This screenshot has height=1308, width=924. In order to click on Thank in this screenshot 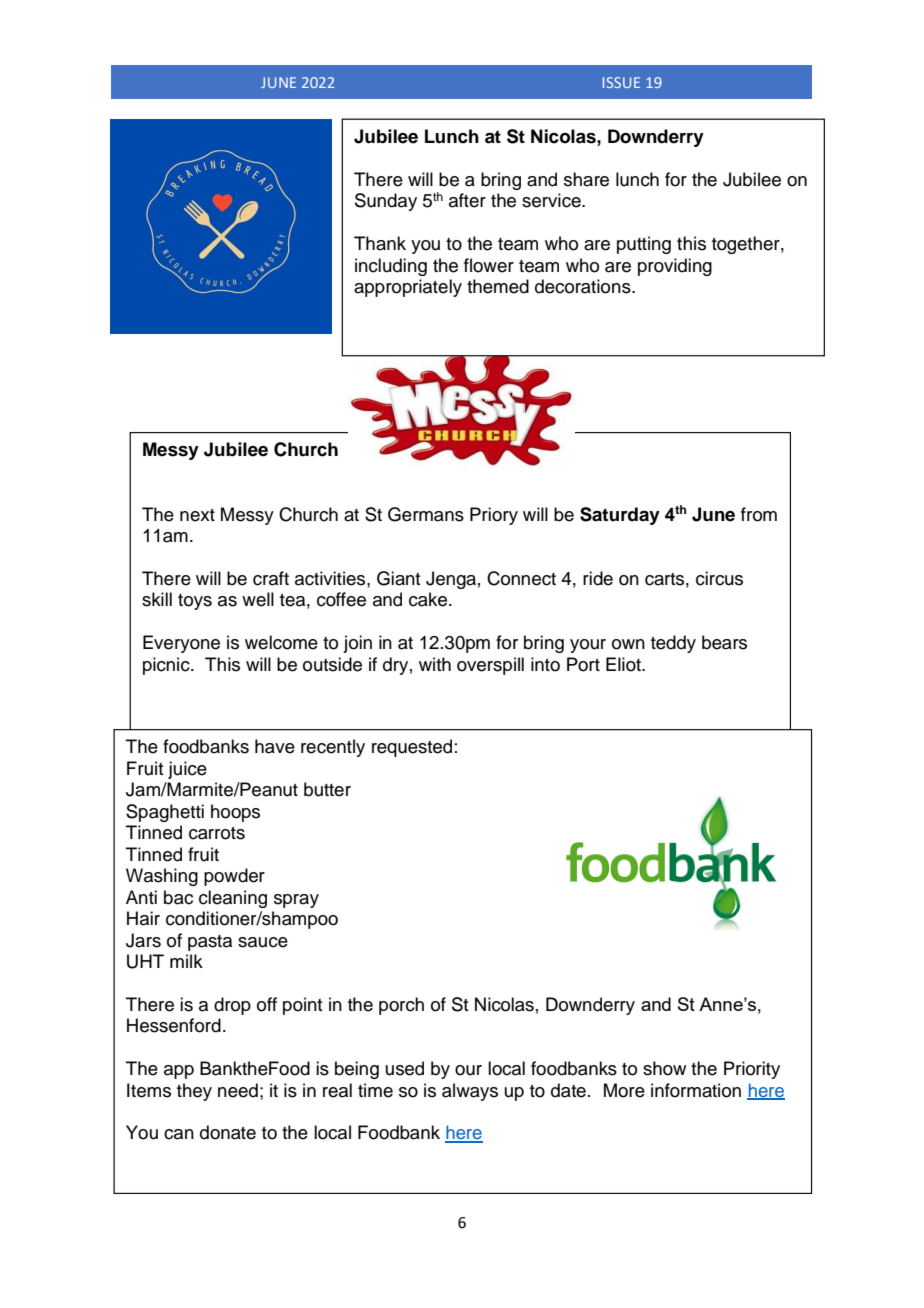, I will do `click(380, 243)`.
